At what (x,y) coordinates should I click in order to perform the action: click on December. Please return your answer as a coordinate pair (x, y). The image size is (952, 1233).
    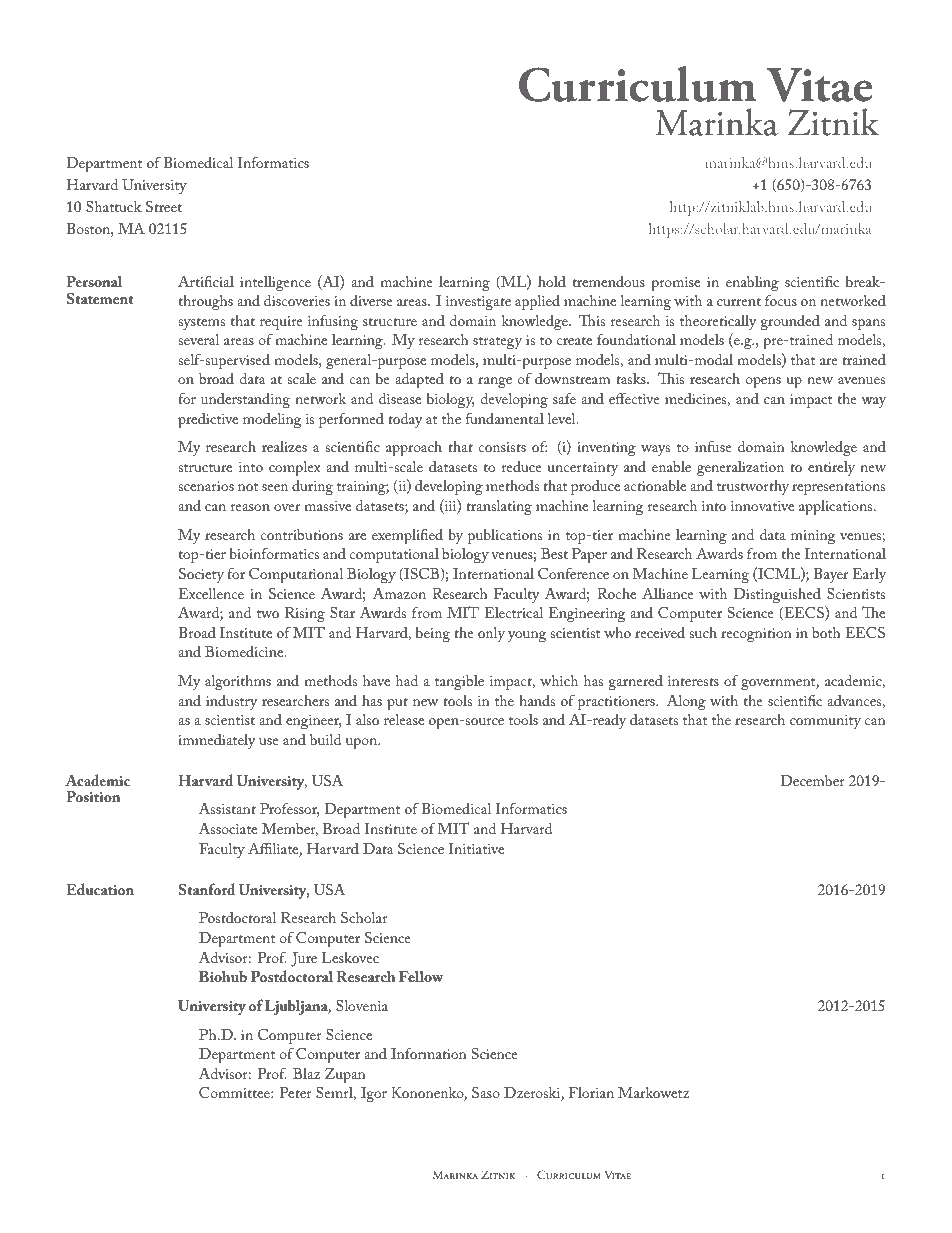
    Looking at the image, I should click on (813, 780).
